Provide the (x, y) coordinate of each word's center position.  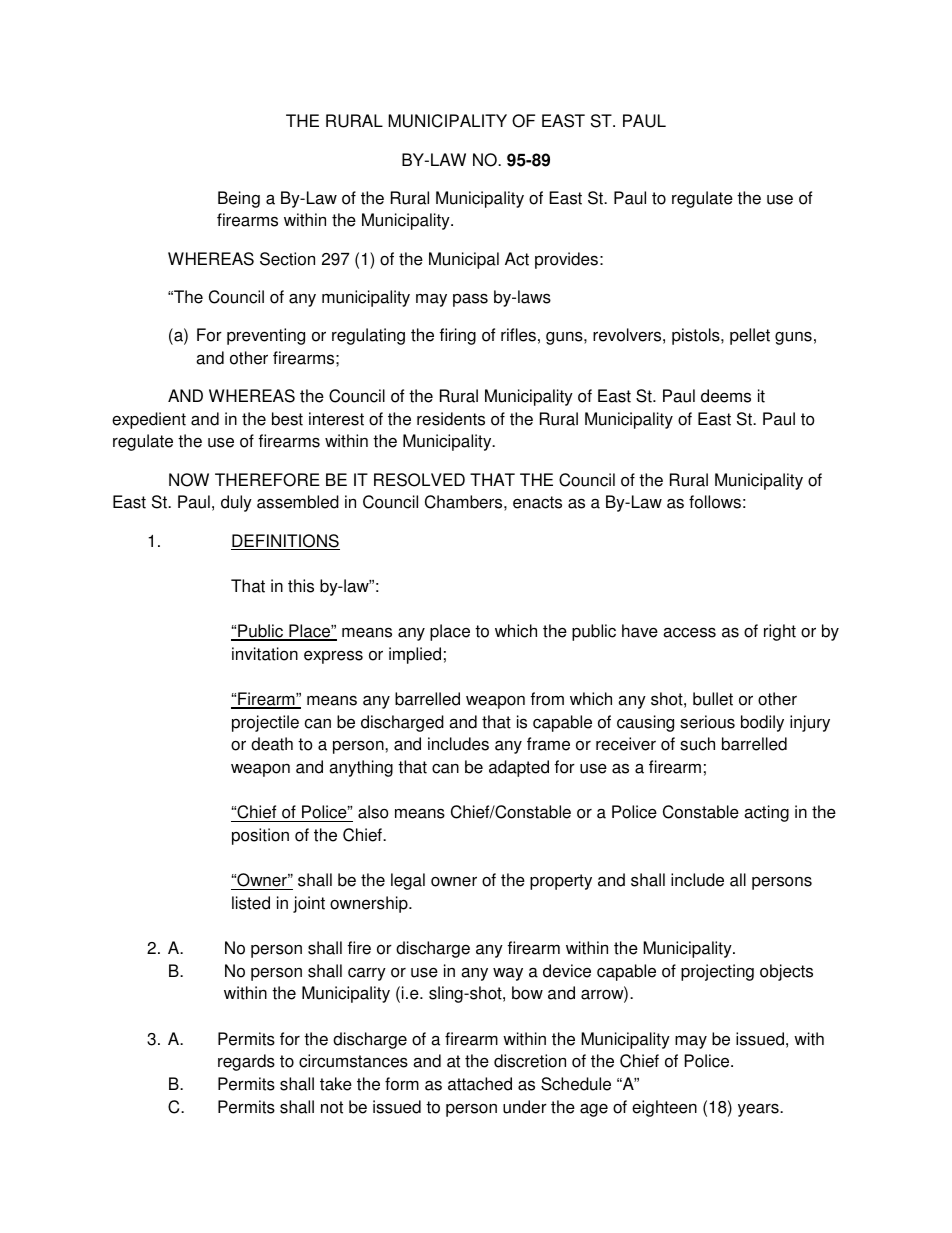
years (759, 1110)
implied (415, 655)
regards (246, 1062)
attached (480, 1084)
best (287, 419)
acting (766, 813)
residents (451, 419)
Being (239, 199)
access (689, 632)
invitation (265, 654)
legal (408, 881)
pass (470, 300)
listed (251, 903)
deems (726, 396)
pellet (750, 336)
